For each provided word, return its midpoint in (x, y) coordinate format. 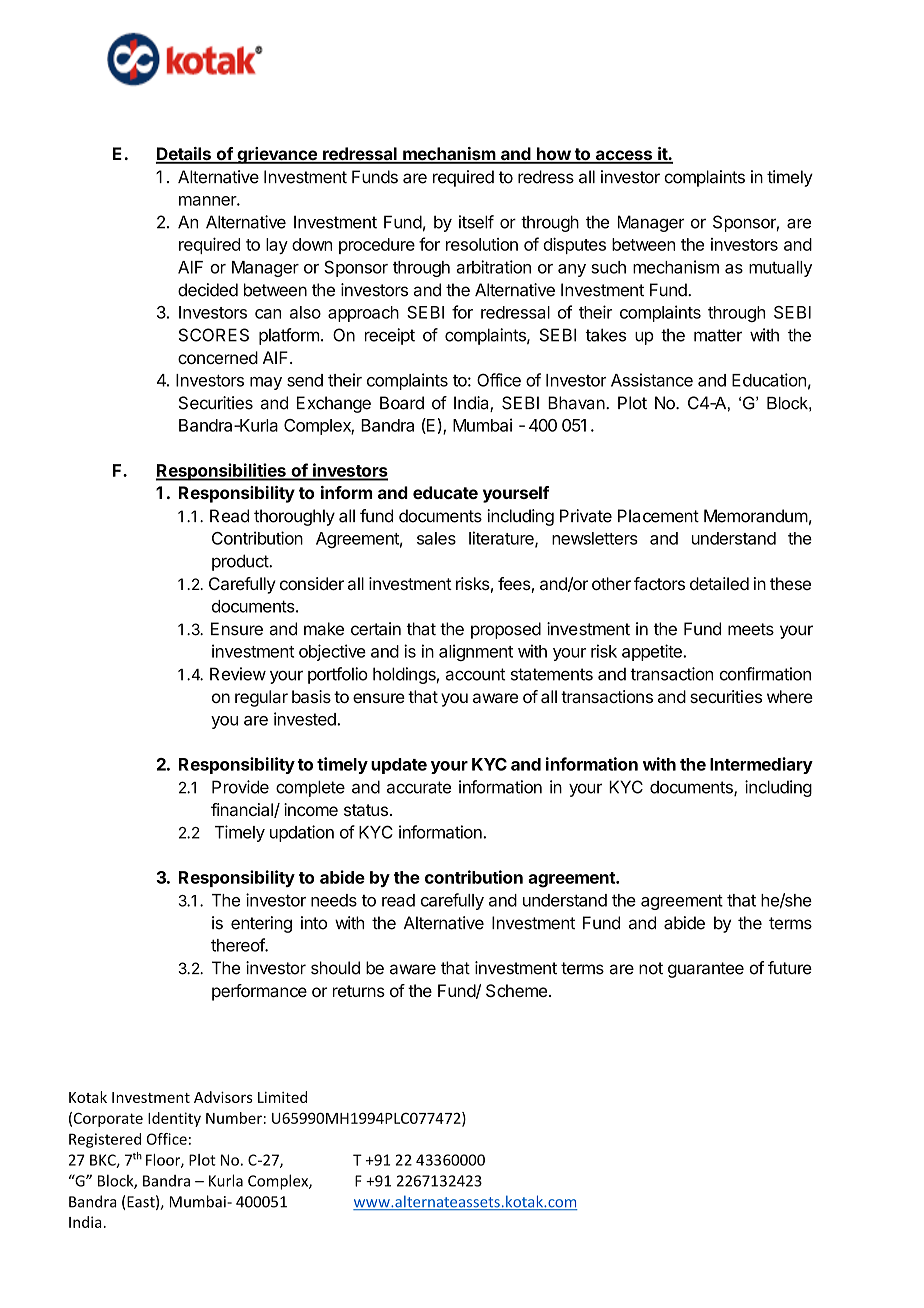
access (623, 156)
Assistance (652, 380)
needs (334, 900)
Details (184, 155)
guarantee (706, 970)
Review (238, 674)
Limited (282, 1097)
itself (476, 222)
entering (261, 924)
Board (402, 403)
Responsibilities (222, 472)
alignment (476, 652)
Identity (174, 1119)
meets (751, 629)
